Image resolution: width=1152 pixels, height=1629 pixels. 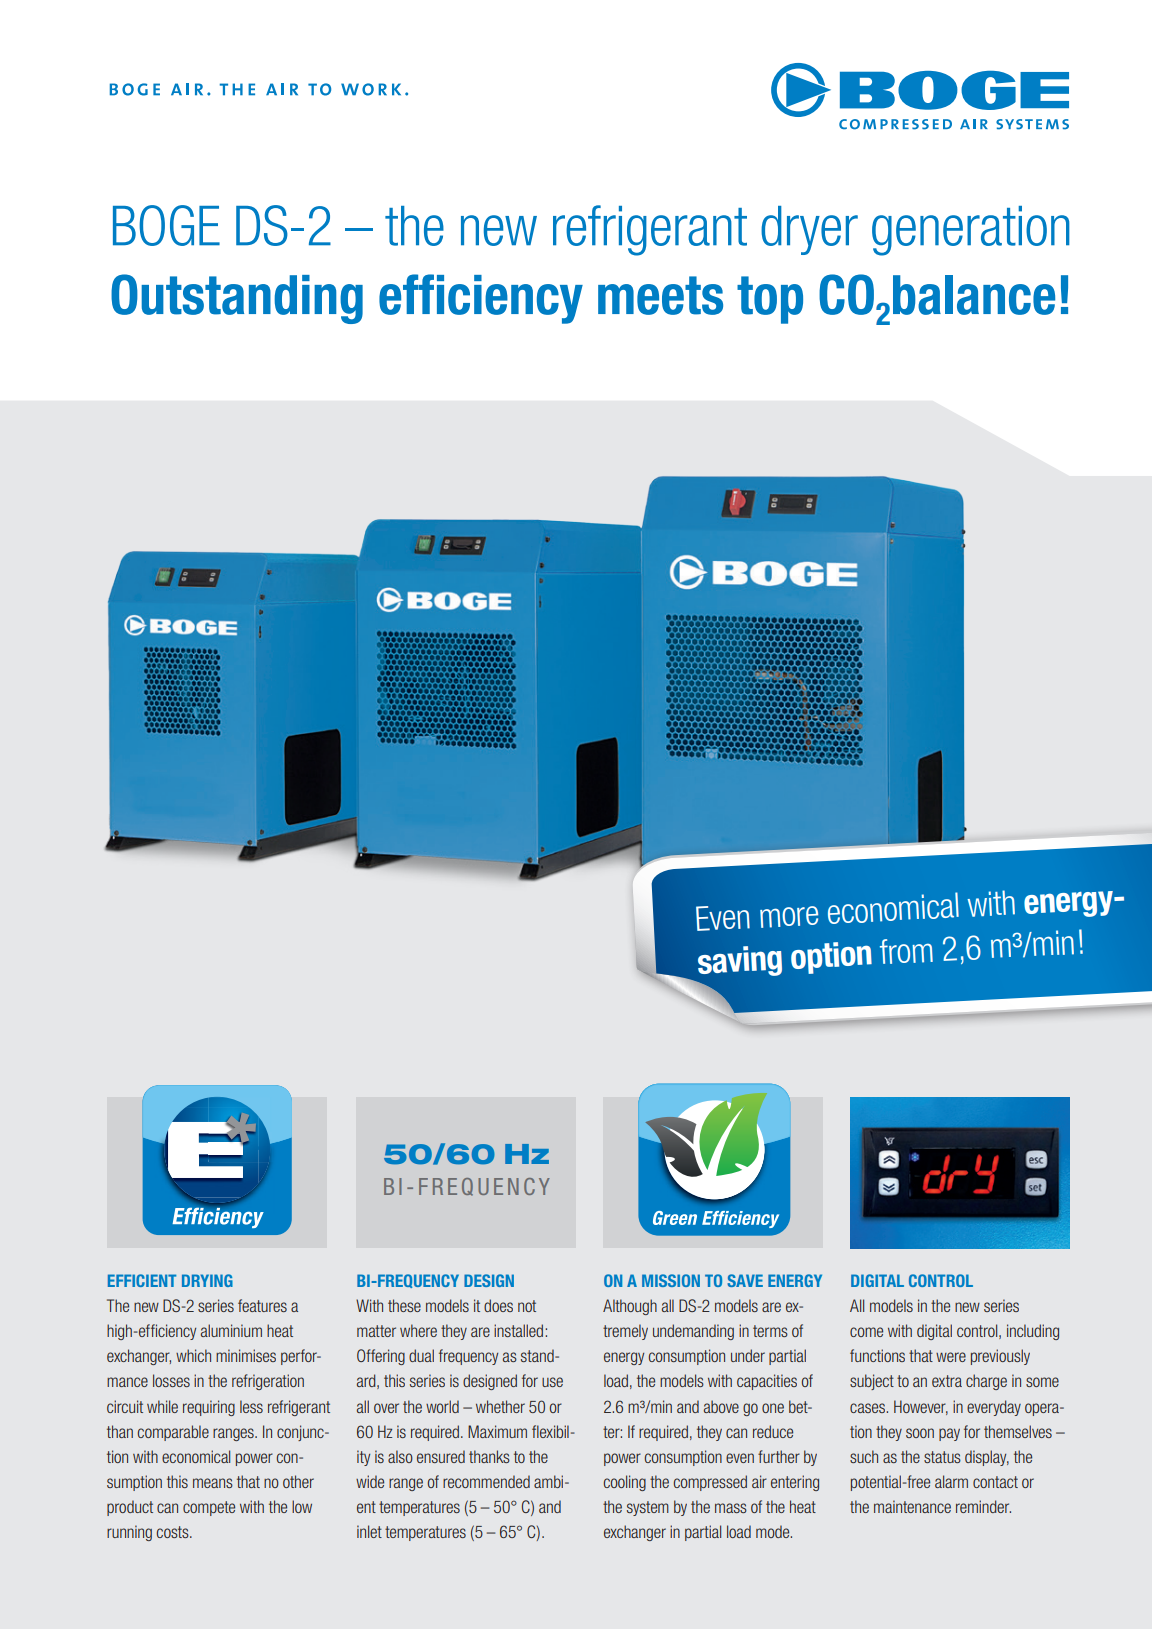 I want to click on meets, so click(x=660, y=295).
